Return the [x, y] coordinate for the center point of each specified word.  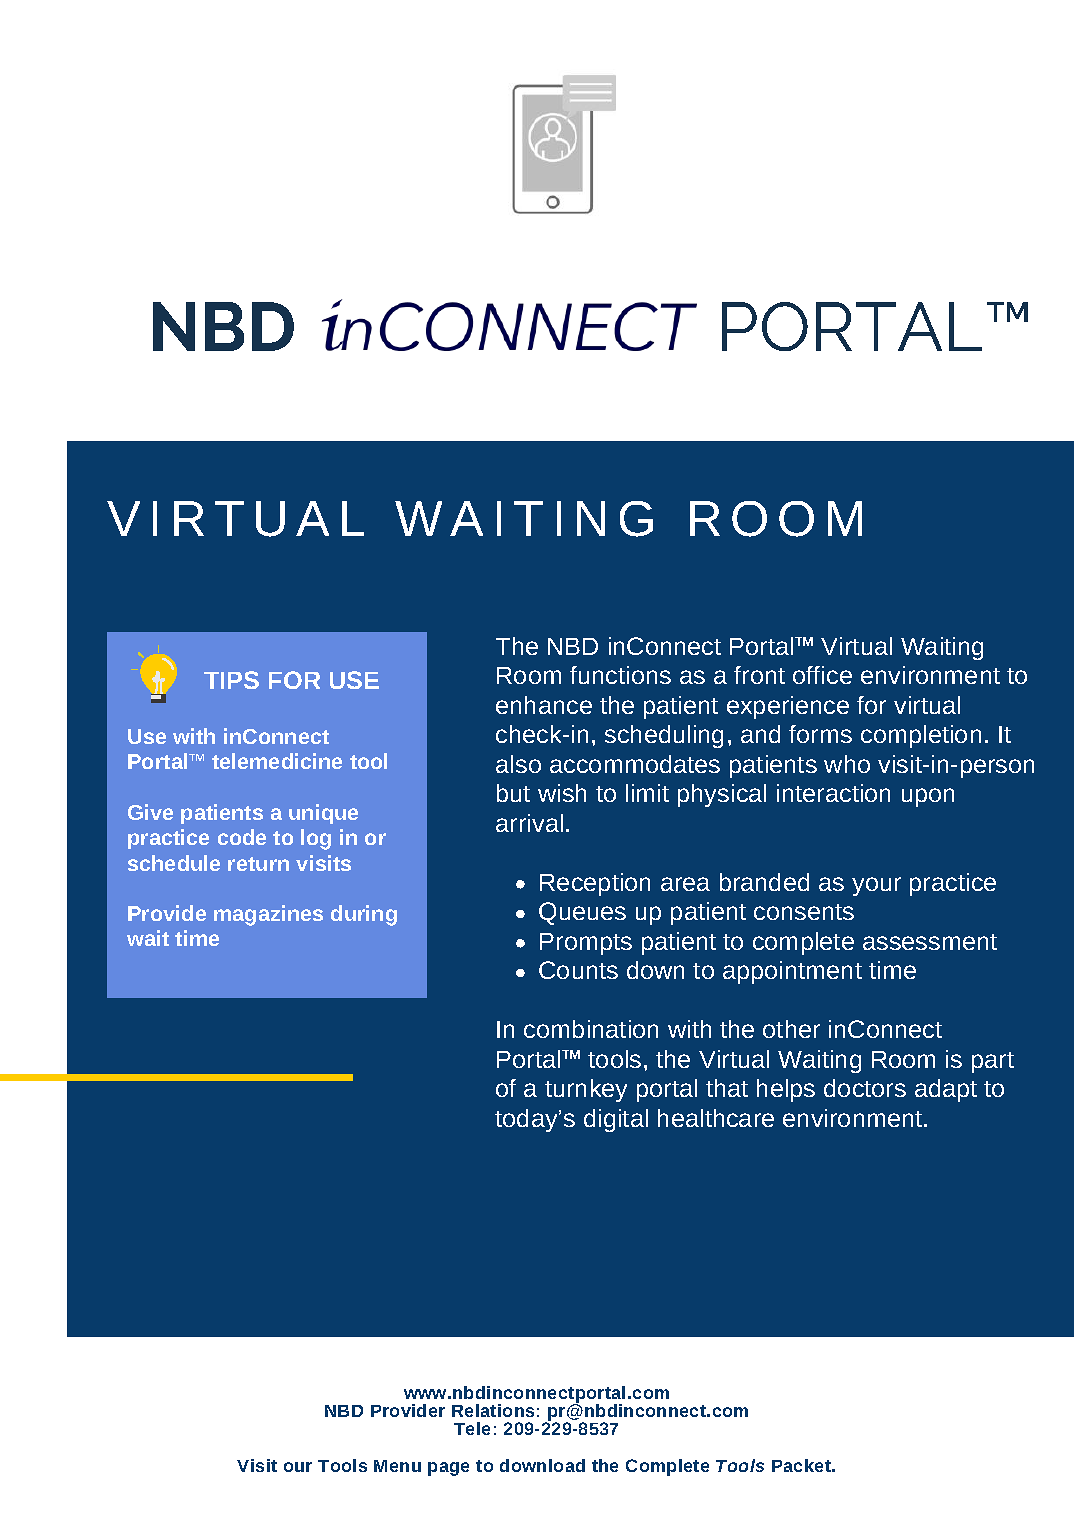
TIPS [231, 680]
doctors [865, 1088]
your [876, 886]
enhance [544, 705]
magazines [268, 915]
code [242, 837]
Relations [493, 1410]
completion [921, 736]
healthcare [716, 1118]
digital [616, 1120]
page [448, 1469]
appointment [792, 972]
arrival [529, 823]
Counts [578, 970]
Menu [397, 1466]
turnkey [586, 1090]
